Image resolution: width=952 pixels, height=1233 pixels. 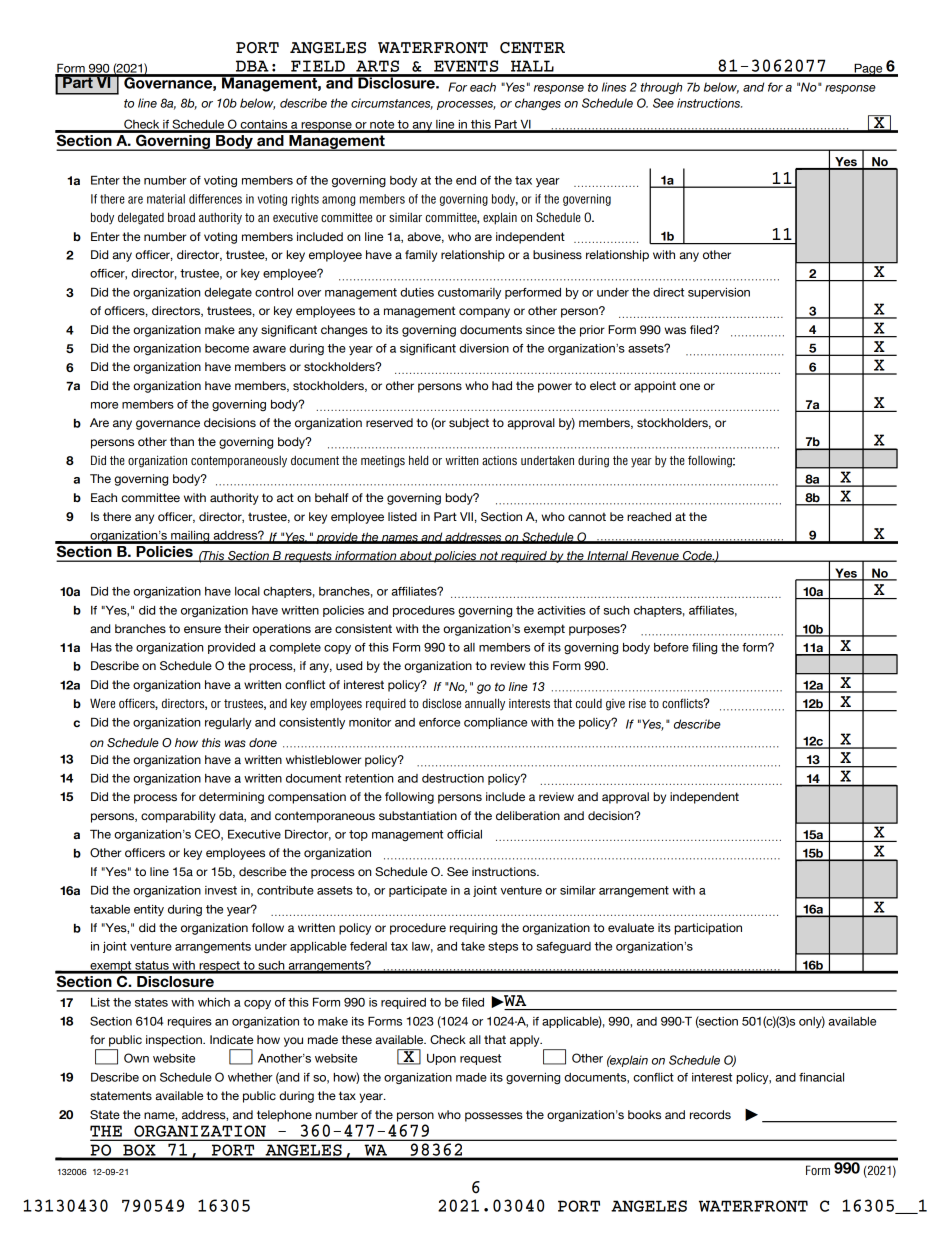 What do you see at coordinates (637, 703) in the screenshot?
I see `rise` at bounding box center [637, 703].
